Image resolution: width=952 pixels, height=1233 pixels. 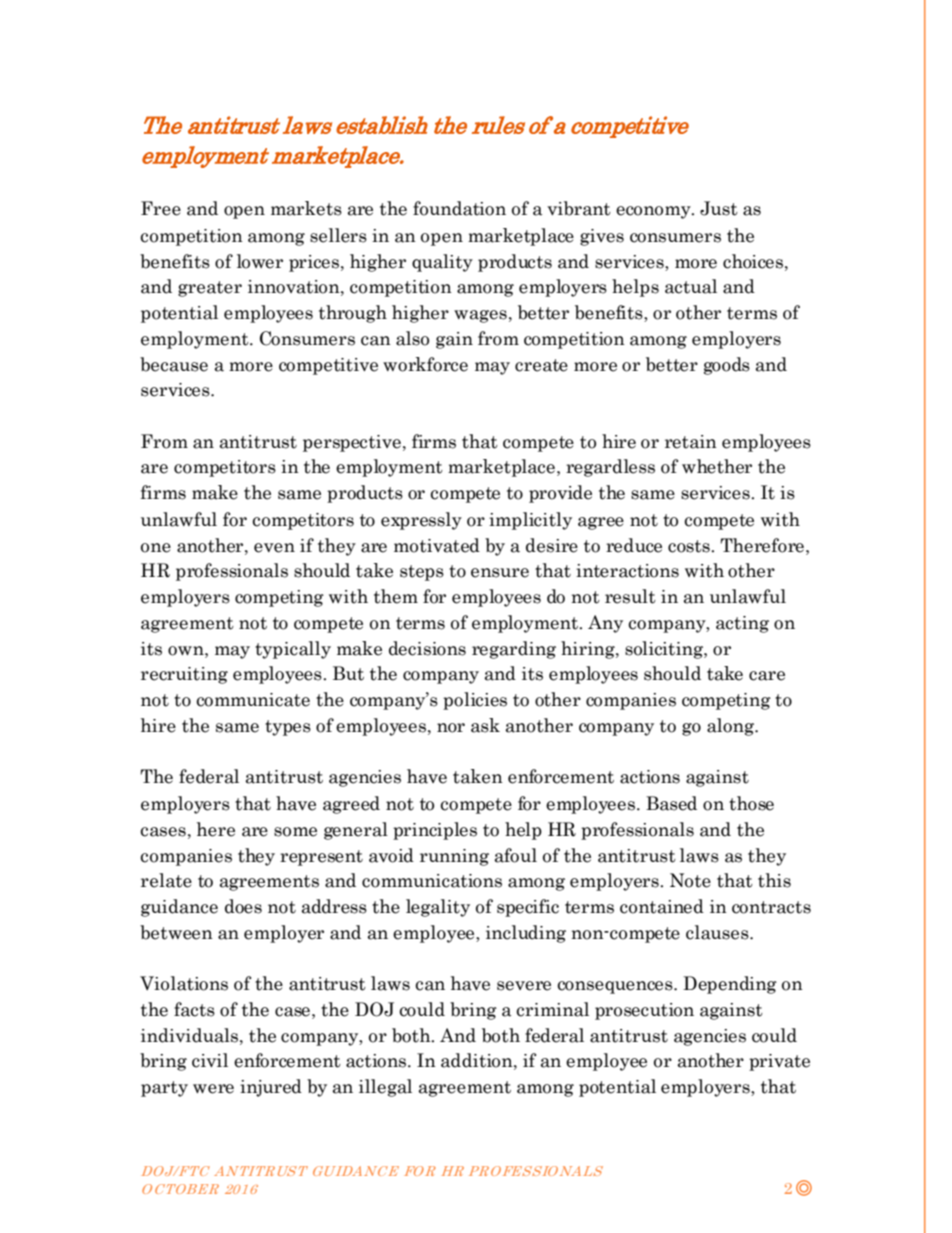 I want to click on decisions, so click(x=427, y=648).
